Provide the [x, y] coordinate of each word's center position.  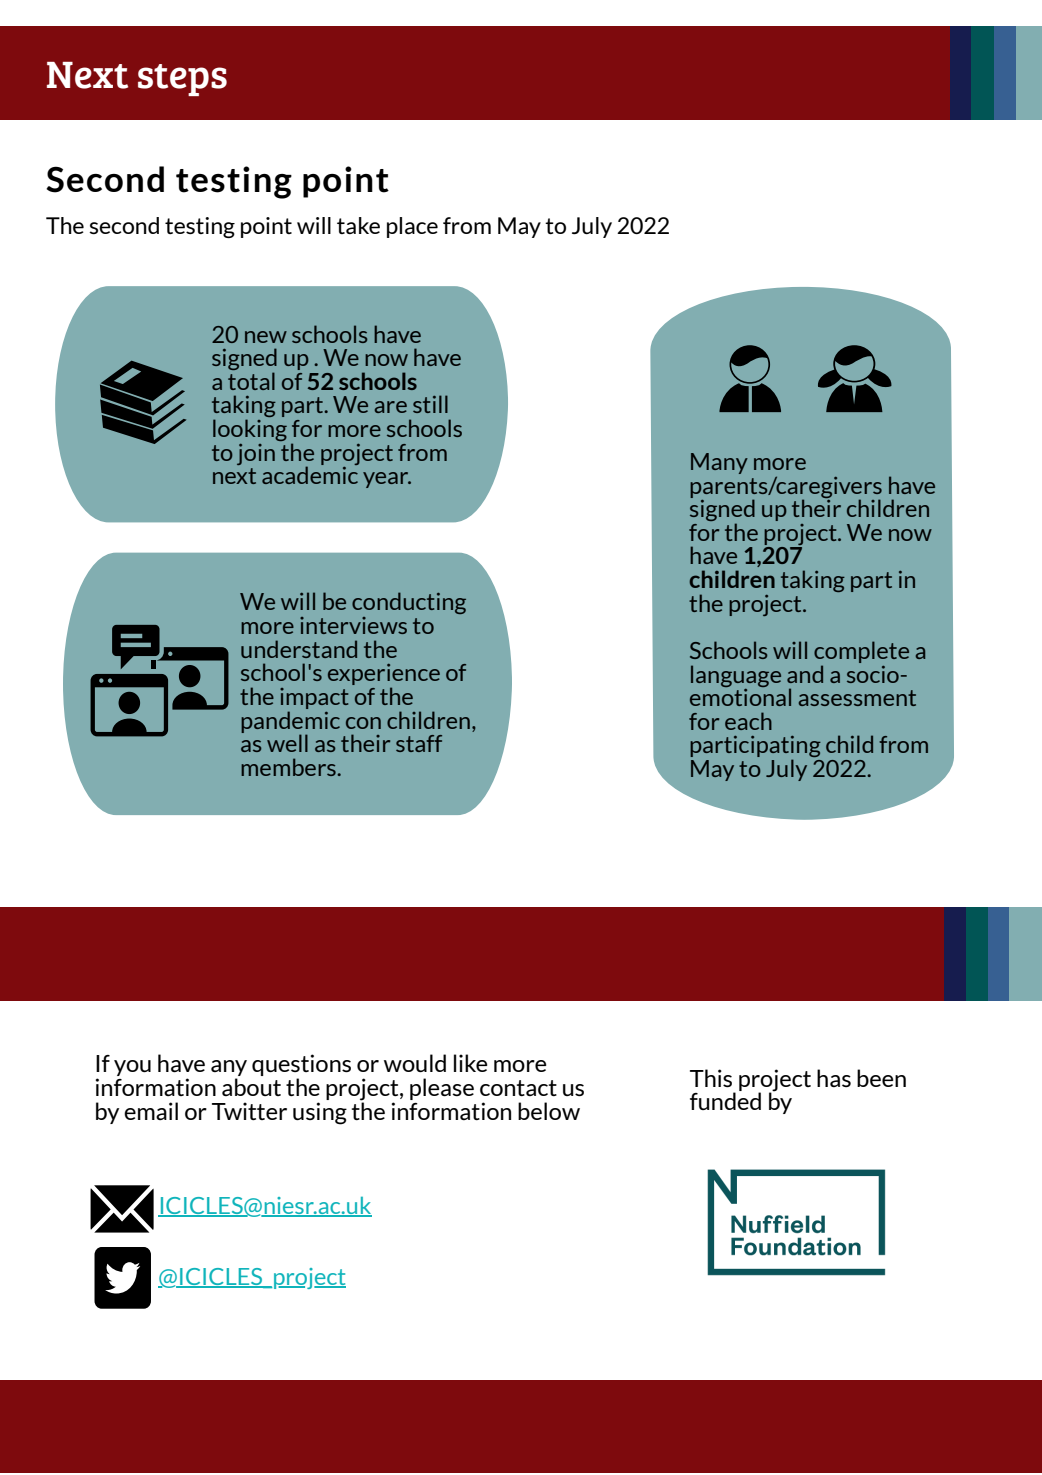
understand [299, 649]
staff [419, 743]
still [430, 404]
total [251, 381]
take [358, 225]
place [412, 227]
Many [719, 463]
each [748, 721]
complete [861, 652]
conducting [409, 603]
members [289, 767]
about [251, 1087]
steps [182, 80]
